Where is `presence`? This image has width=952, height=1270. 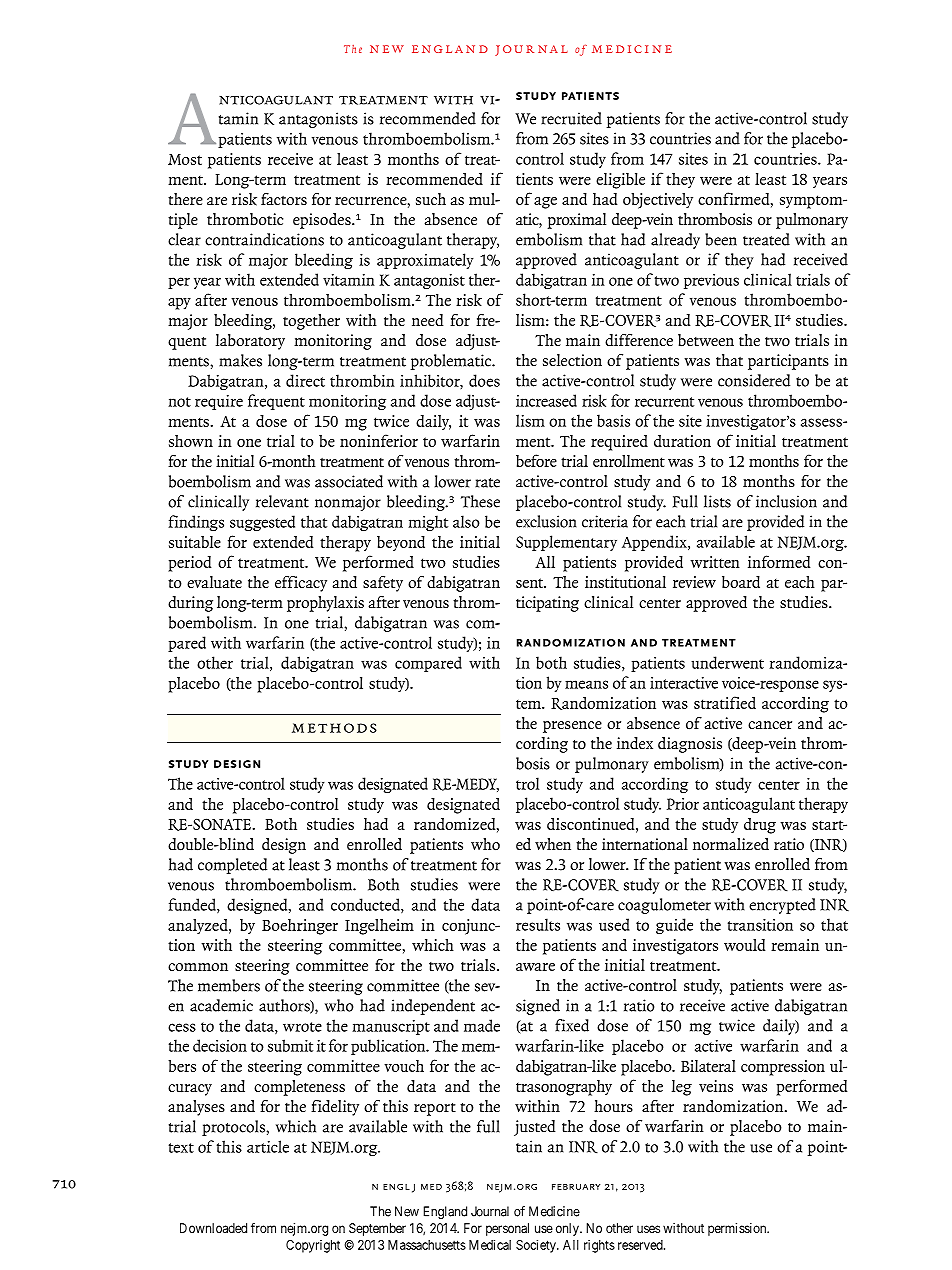 presence is located at coordinates (572, 727).
